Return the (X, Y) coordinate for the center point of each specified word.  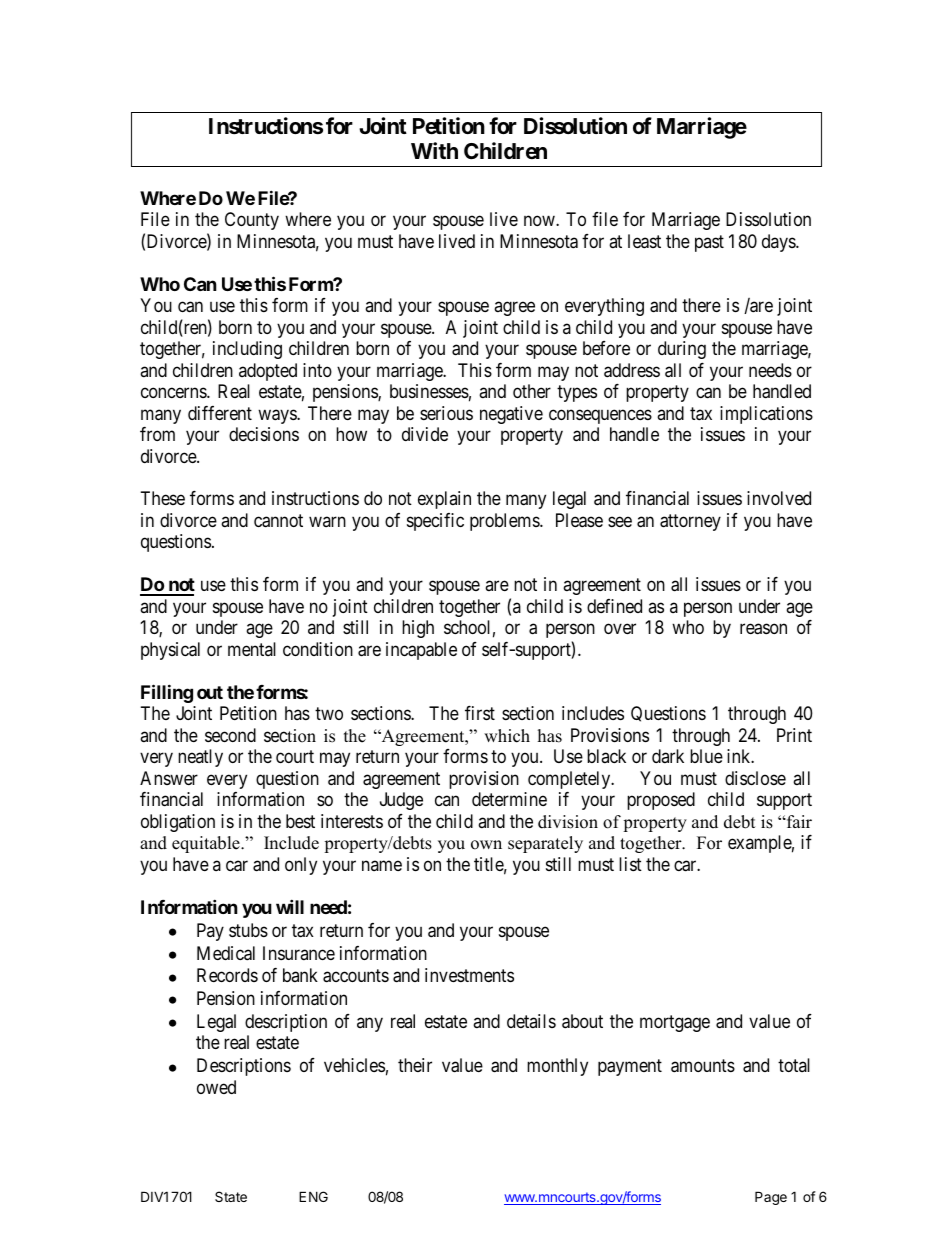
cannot (278, 521)
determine (509, 799)
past (709, 243)
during (682, 350)
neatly (200, 758)
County (252, 221)
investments (469, 975)
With (434, 150)
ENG (313, 1196)
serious (446, 413)
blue (706, 756)
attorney (690, 522)
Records (227, 975)
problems (505, 522)
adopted (268, 372)
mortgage (675, 1023)
